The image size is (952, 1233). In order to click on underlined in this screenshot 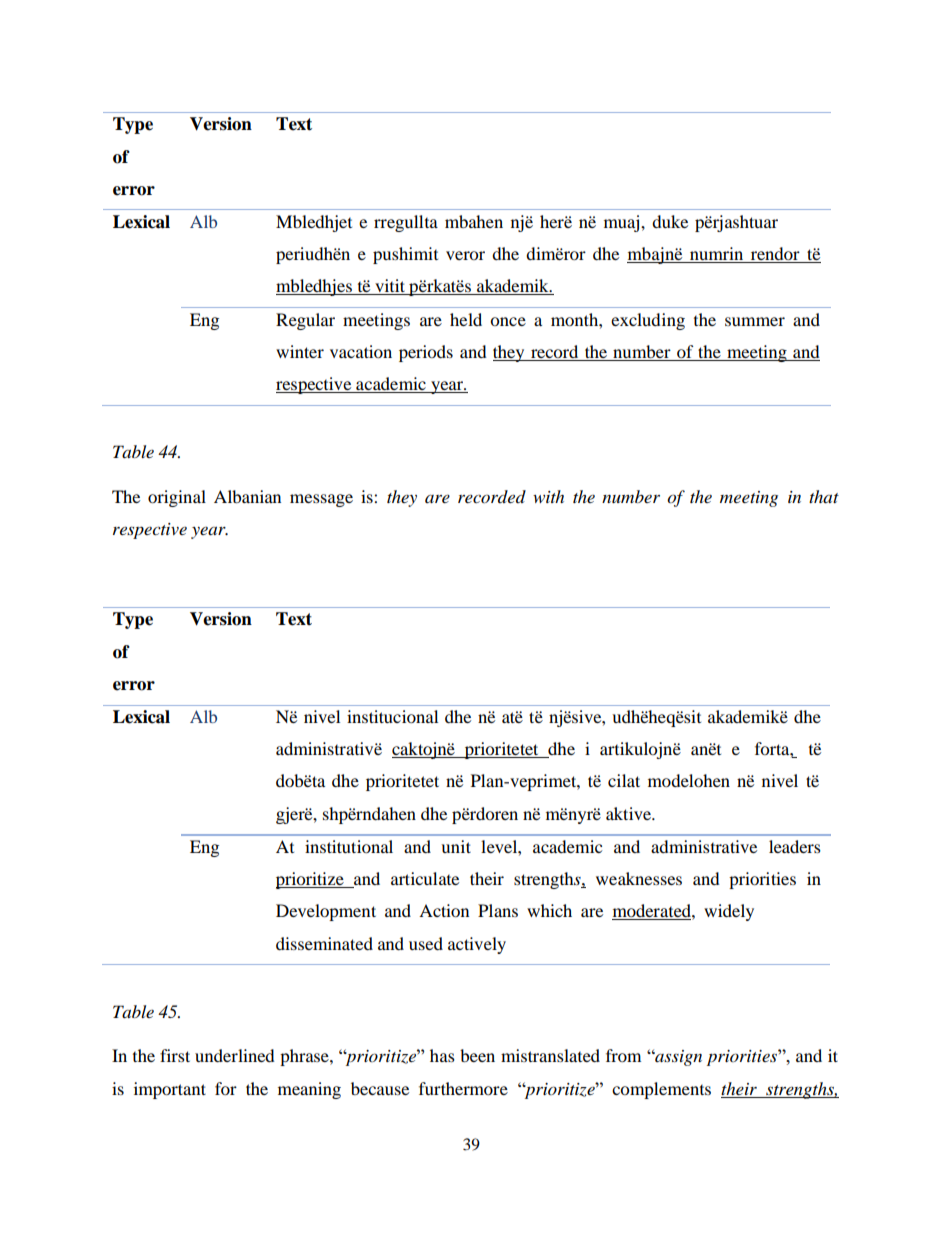, I will do `click(235, 1055)`.
